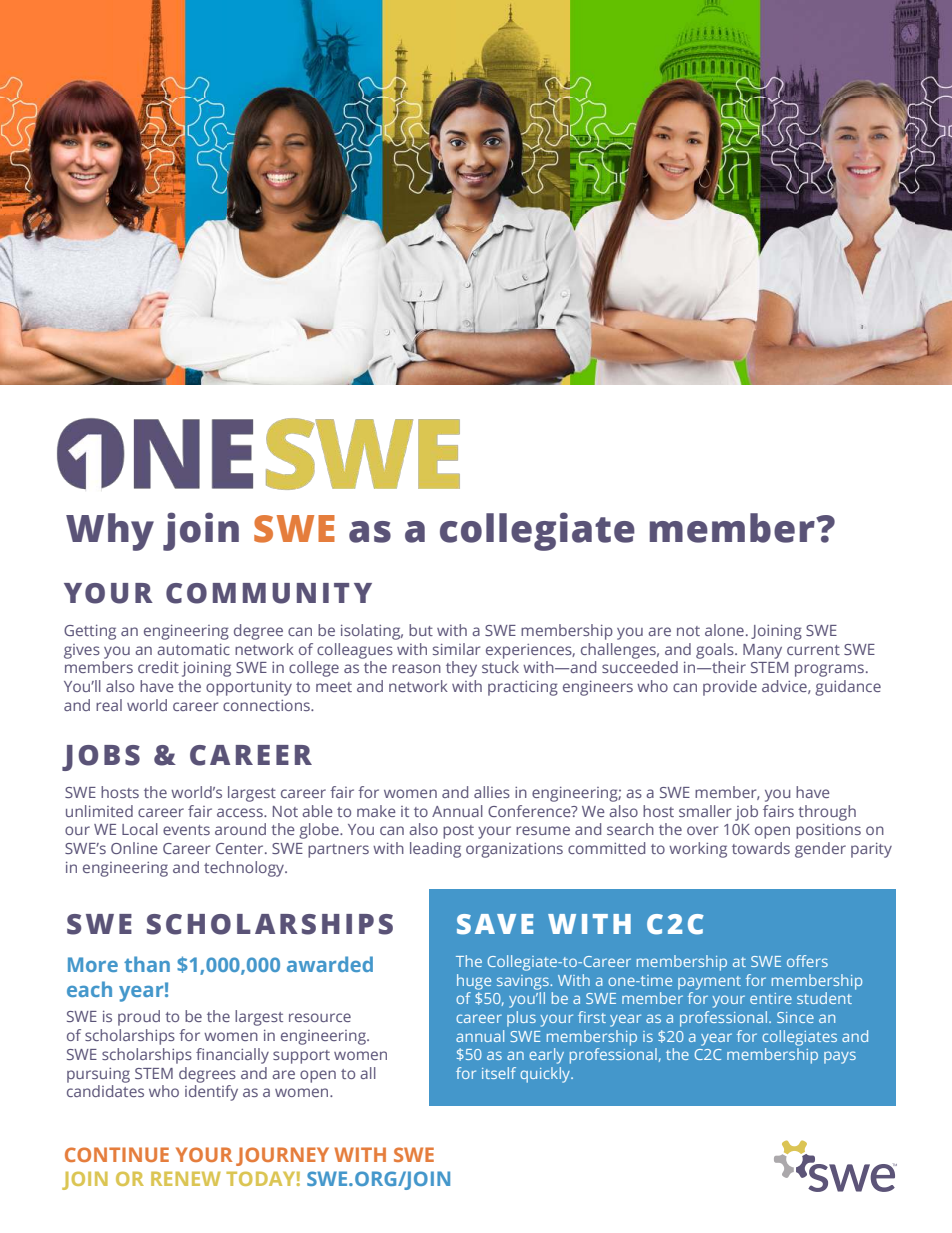 This document has width=952, height=1233. I want to click on RENEW, so click(186, 1179).
